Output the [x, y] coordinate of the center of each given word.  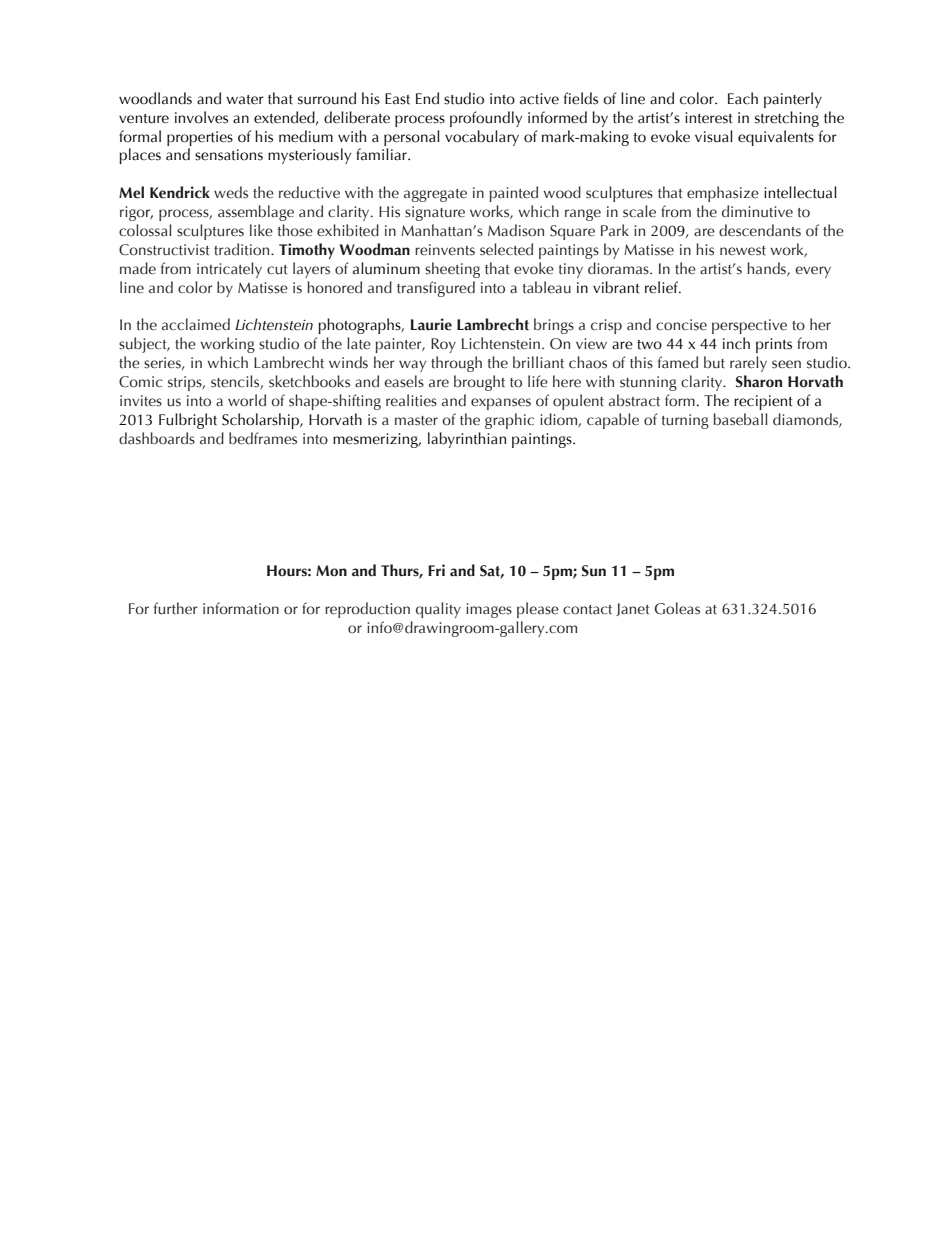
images [489, 610]
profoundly [486, 119]
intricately [229, 270]
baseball [741, 419]
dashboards [157, 438]
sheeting [452, 270]
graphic [509, 421]
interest [709, 118]
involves [201, 117]
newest [743, 251]
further [176, 608]
